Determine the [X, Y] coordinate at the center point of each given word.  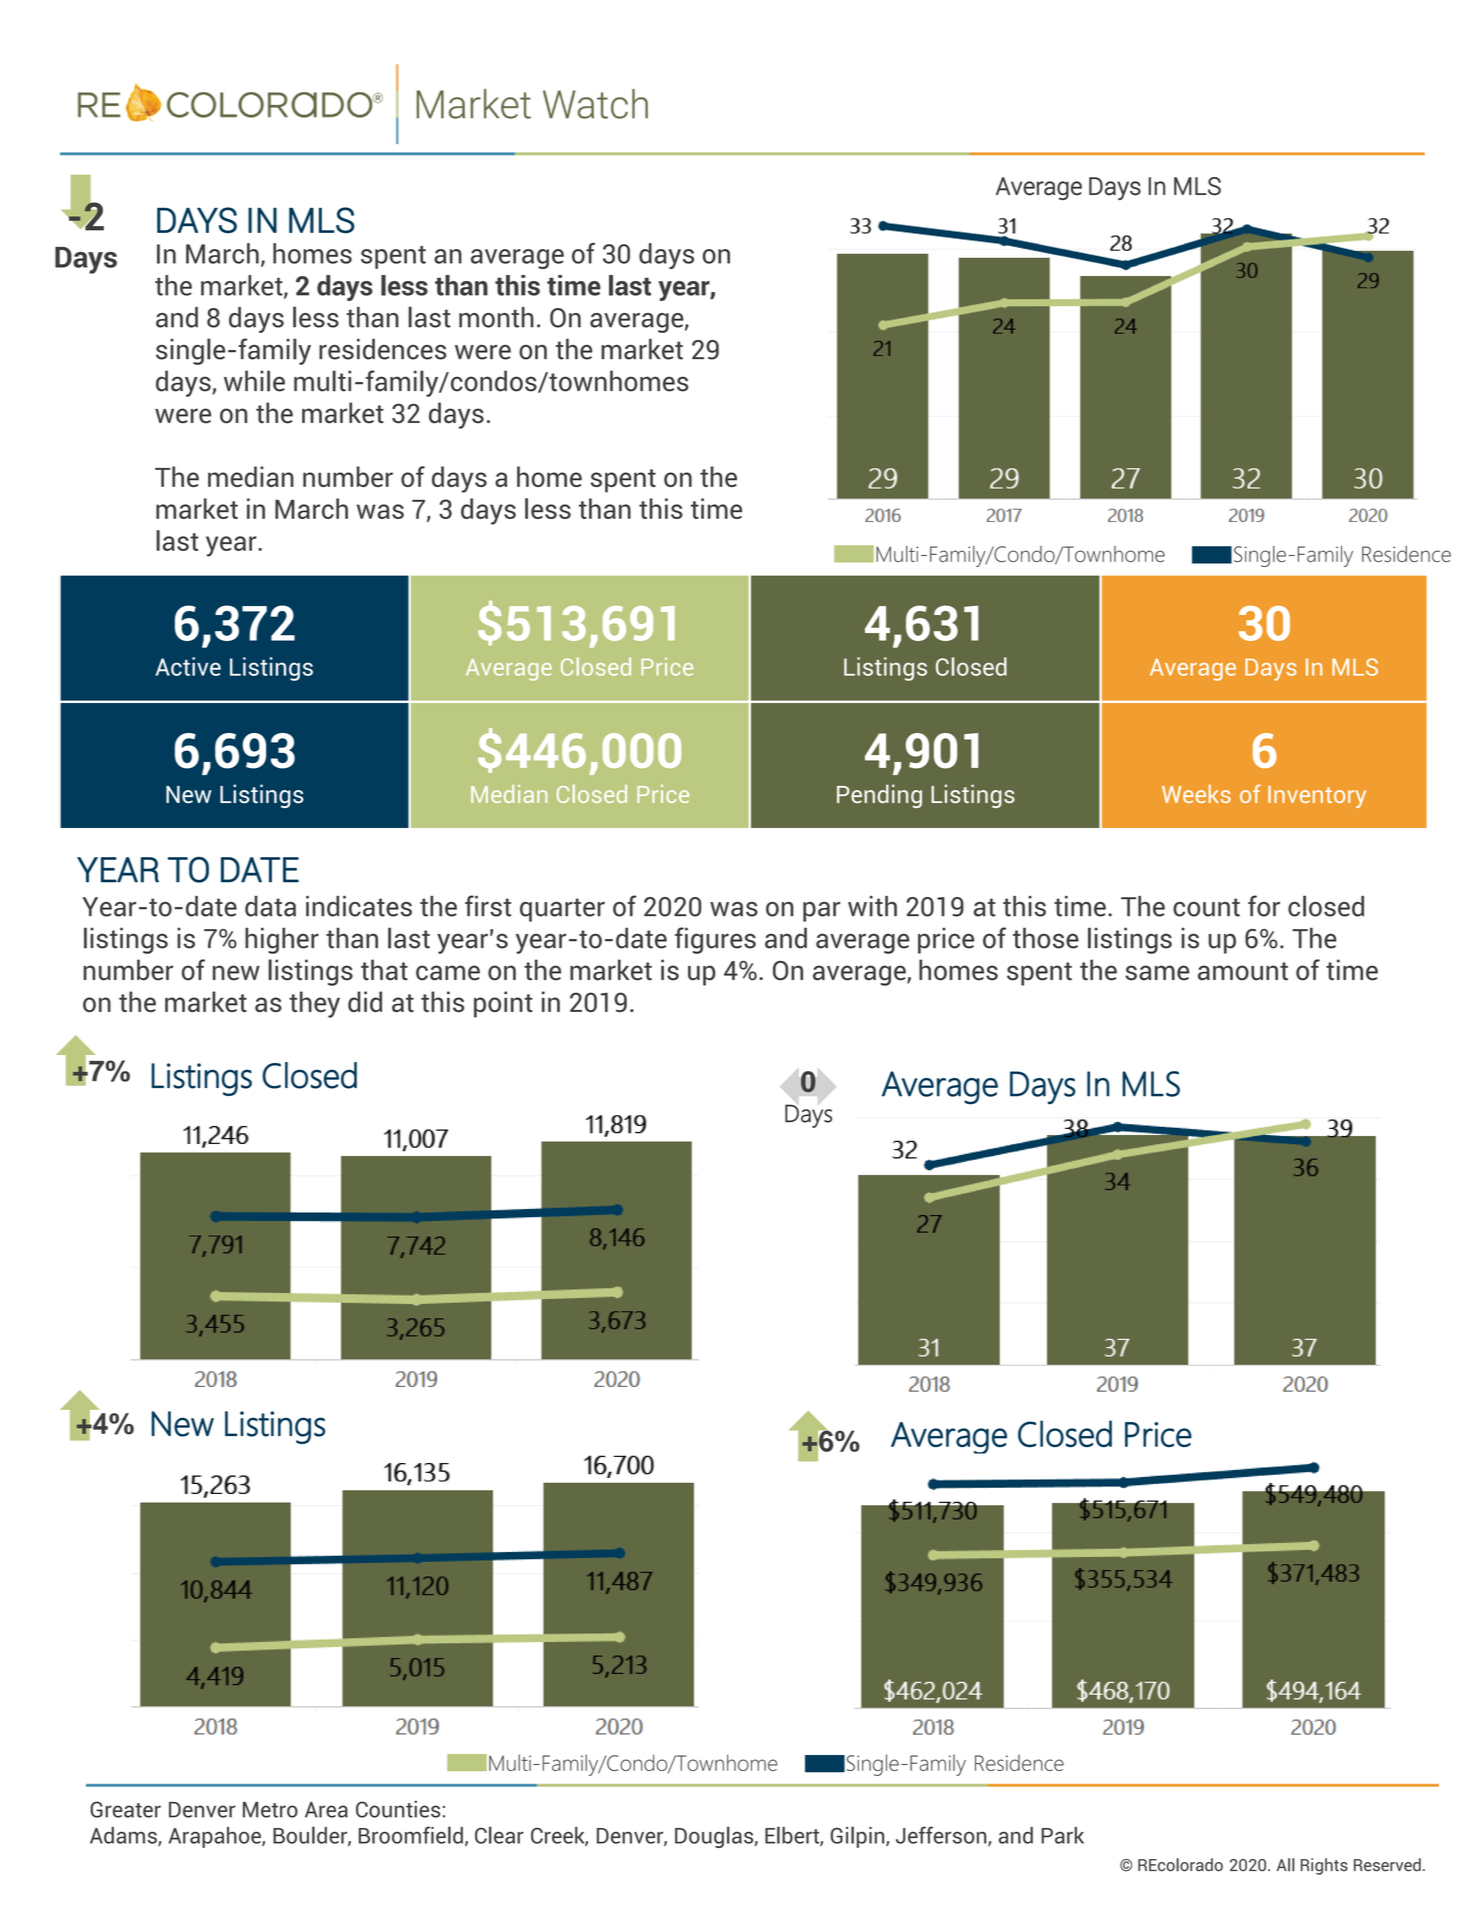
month [496, 317]
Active [188, 666]
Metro [270, 1810]
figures [715, 940]
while [254, 381]
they [314, 1004]
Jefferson [942, 1836]
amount [1243, 971]
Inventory [1317, 797]
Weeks [1196, 794]
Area [326, 1810]
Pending [879, 796]
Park [1062, 1835]
